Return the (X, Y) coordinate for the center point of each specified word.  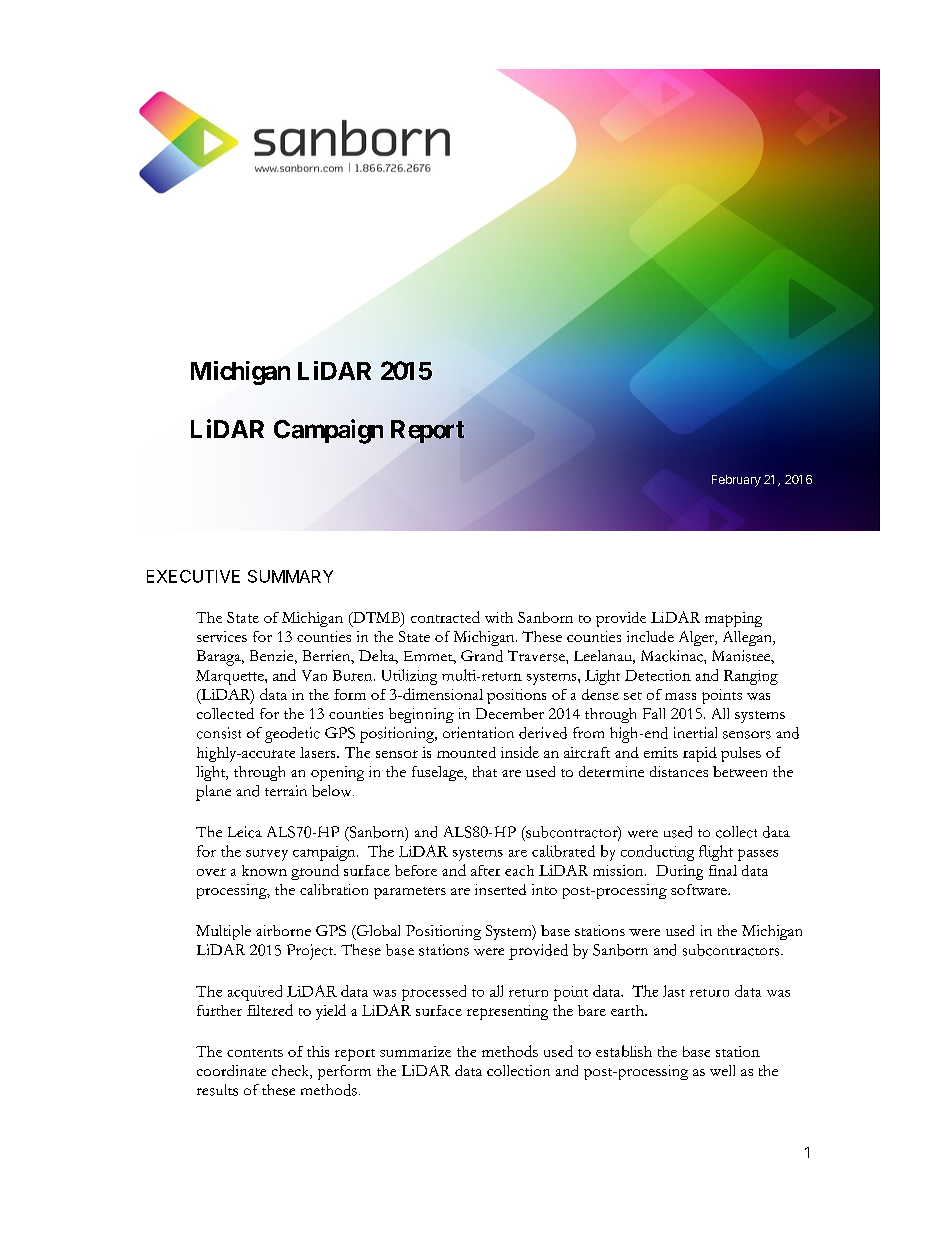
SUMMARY (290, 576)
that (485, 771)
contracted (445, 617)
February (736, 481)
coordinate (231, 1070)
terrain (286, 790)
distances (679, 771)
